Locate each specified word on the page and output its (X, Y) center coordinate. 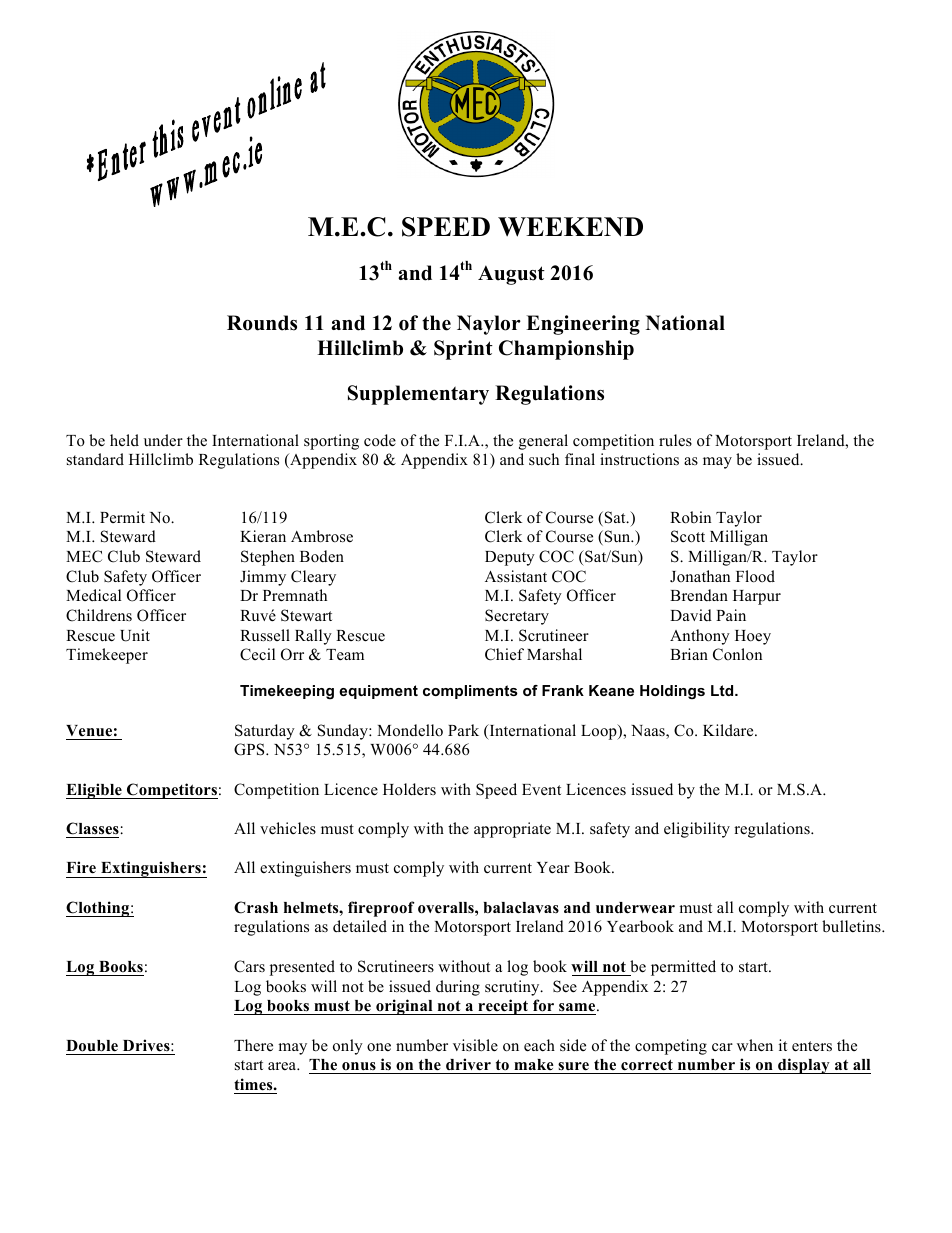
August (511, 275)
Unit (135, 635)
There (253, 1045)
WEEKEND (570, 227)
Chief (504, 654)
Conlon (737, 654)
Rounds (262, 323)
